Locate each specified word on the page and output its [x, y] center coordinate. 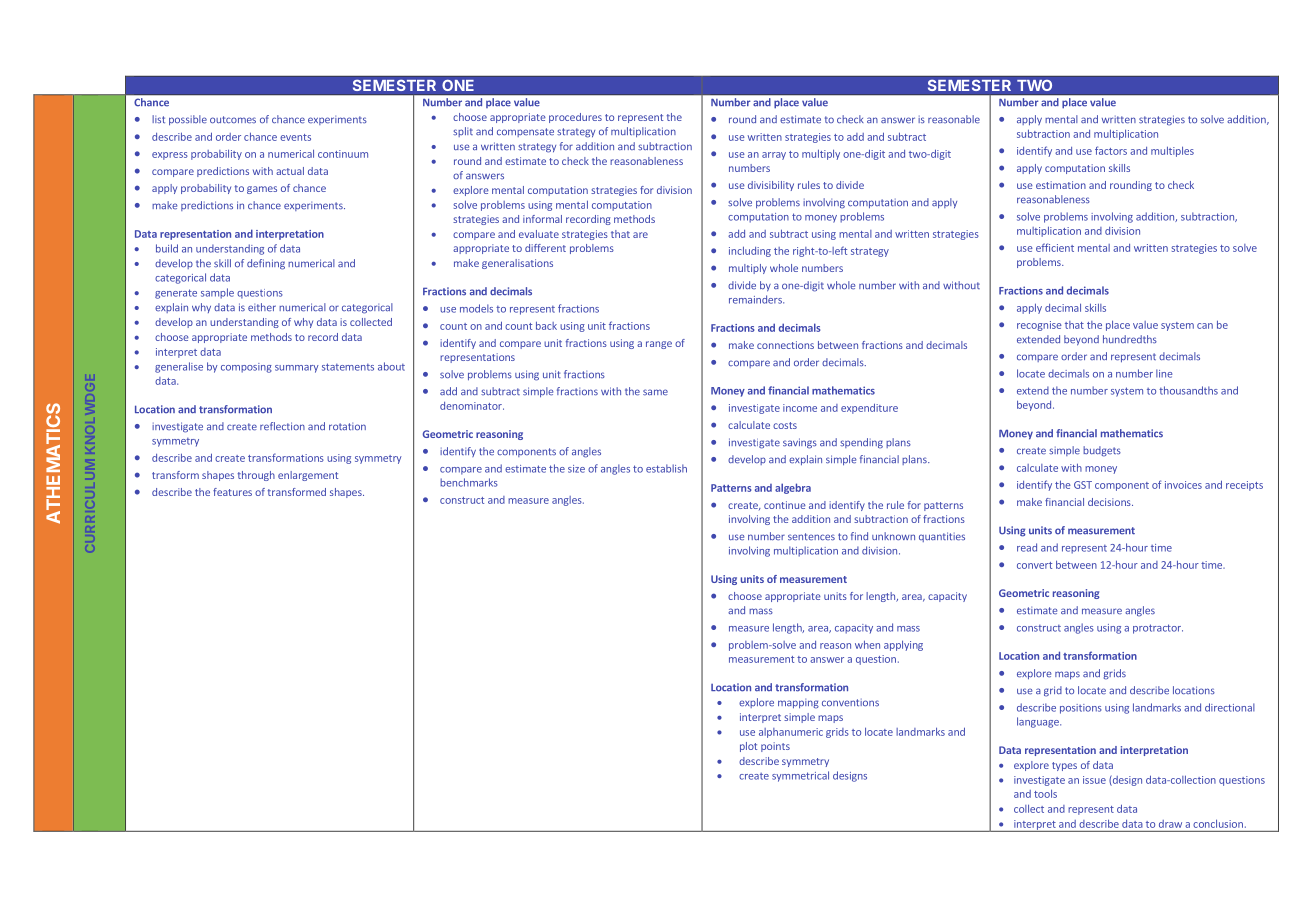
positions [1081, 709]
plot [748, 747]
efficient [1055, 247]
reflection [282, 426]
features [232, 492]
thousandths [1188, 390]
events [295, 137]
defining [266, 264]
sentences [811, 537]
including [750, 251]
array [774, 156]
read [1027, 547]
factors [1111, 150]
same [655, 392]
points [775, 747]
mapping [798, 704]
